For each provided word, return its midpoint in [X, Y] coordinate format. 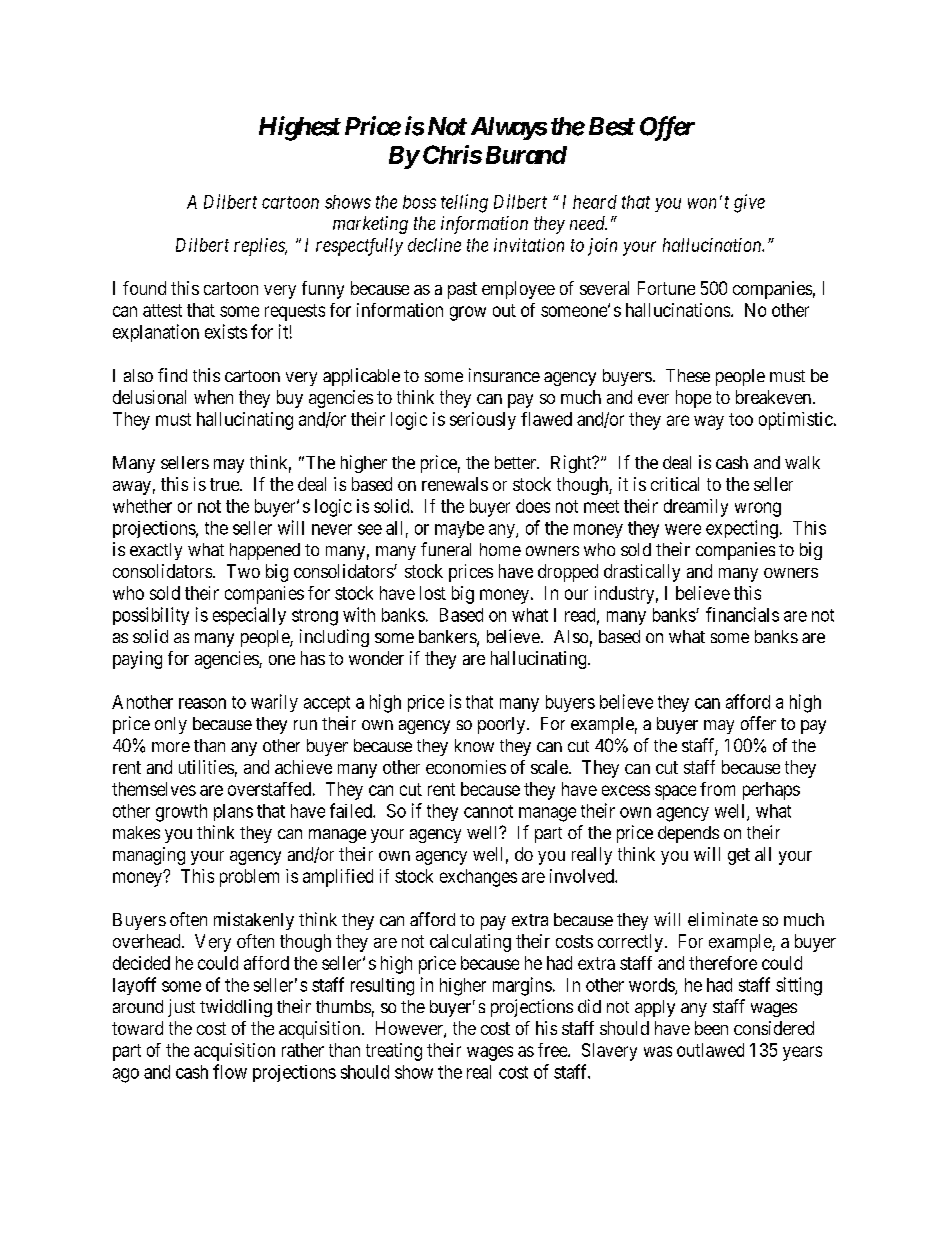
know [474, 745]
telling [464, 203]
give [749, 203]
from [717, 789]
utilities [206, 767]
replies [260, 247]
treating [394, 1052]
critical [675, 484]
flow [230, 1071]
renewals [455, 484]
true [225, 484]
